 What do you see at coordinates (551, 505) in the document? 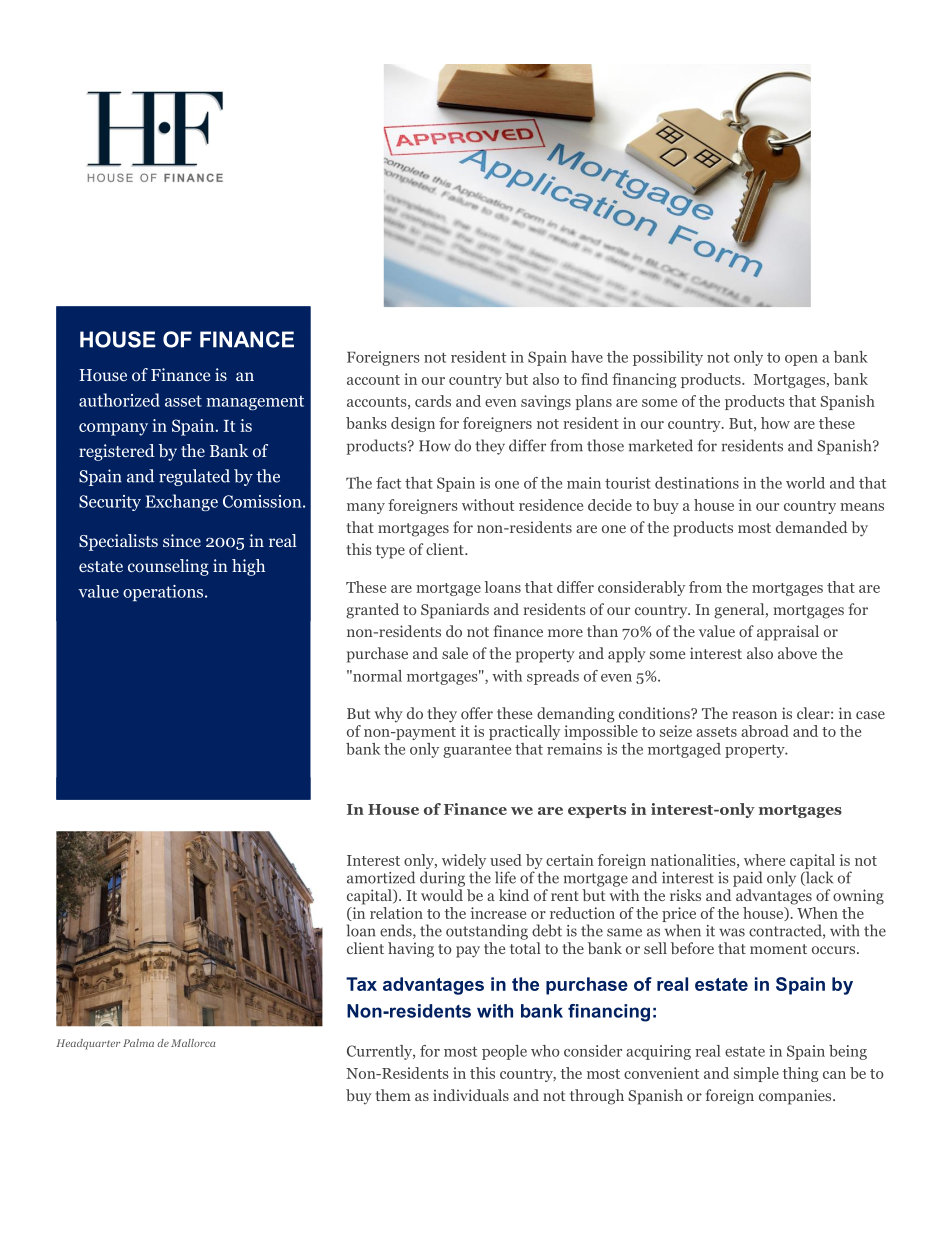
I see `residence` at bounding box center [551, 505].
